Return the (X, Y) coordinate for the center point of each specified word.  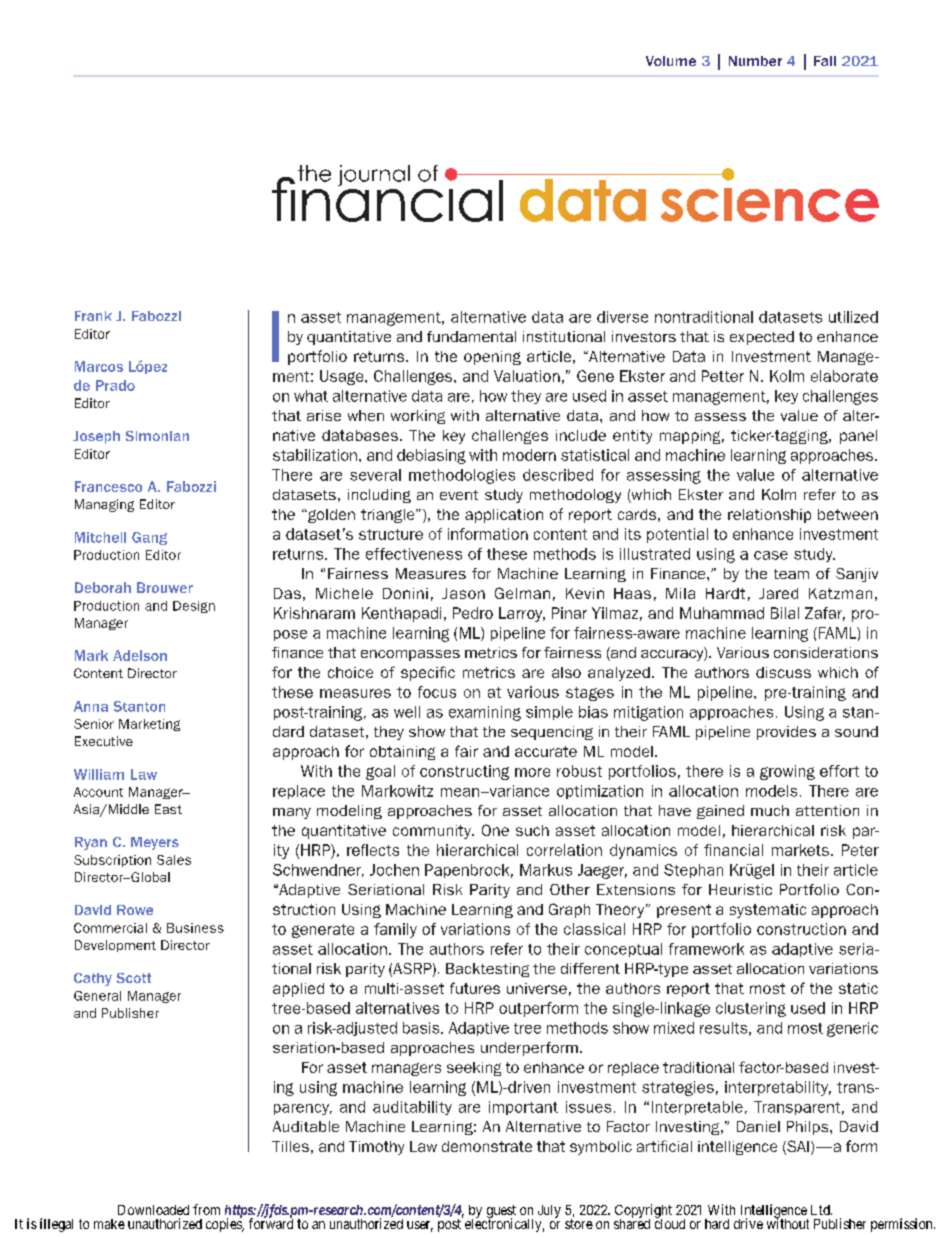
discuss (783, 672)
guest (501, 1212)
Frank (93, 316)
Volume (671, 61)
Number (755, 61)
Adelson (140, 655)
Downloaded (153, 1210)
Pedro (473, 613)
